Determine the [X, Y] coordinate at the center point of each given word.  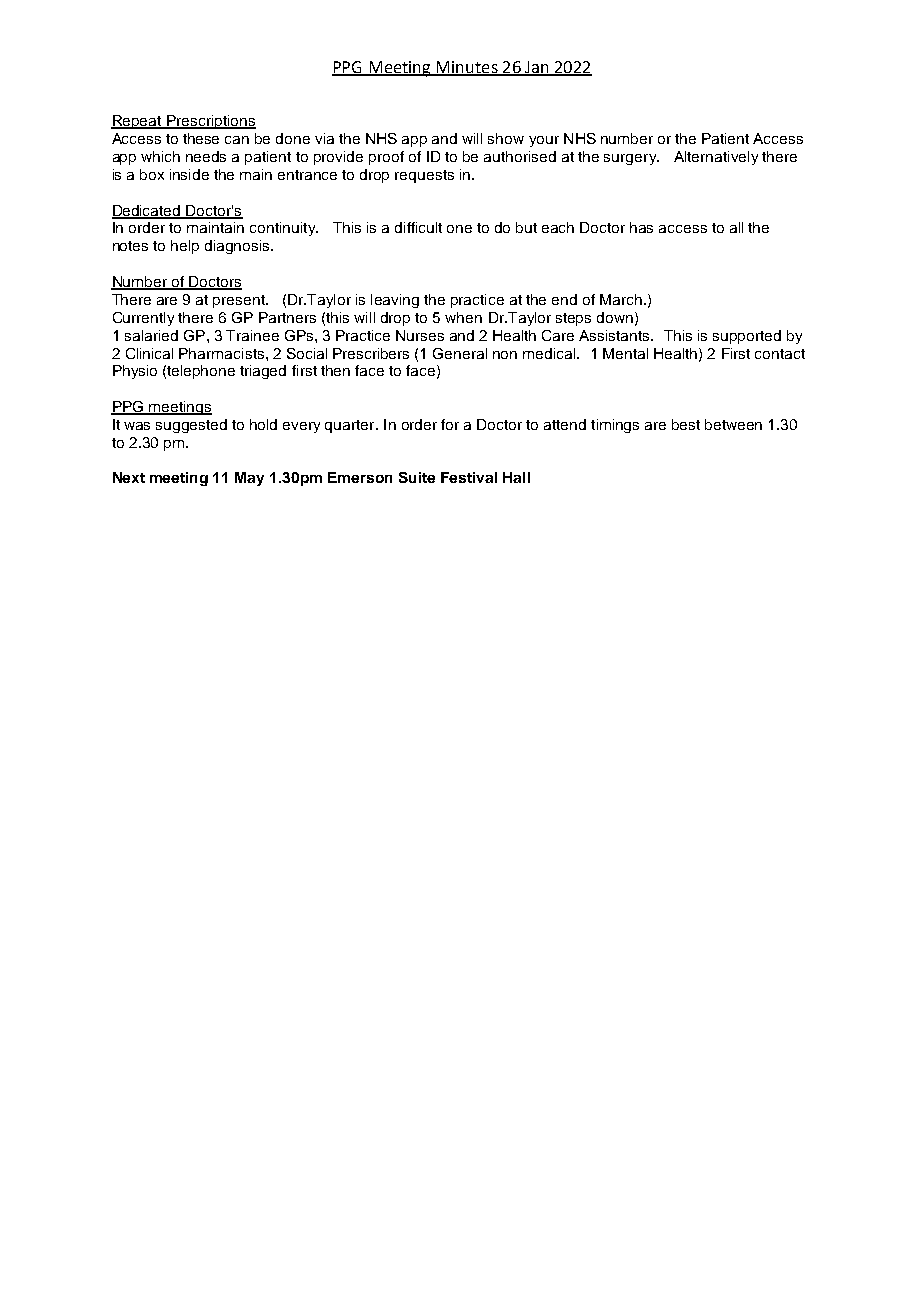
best [686, 424]
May [249, 479]
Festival [469, 477]
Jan [537, 68]
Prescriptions [210, 122]
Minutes [467, 68]
